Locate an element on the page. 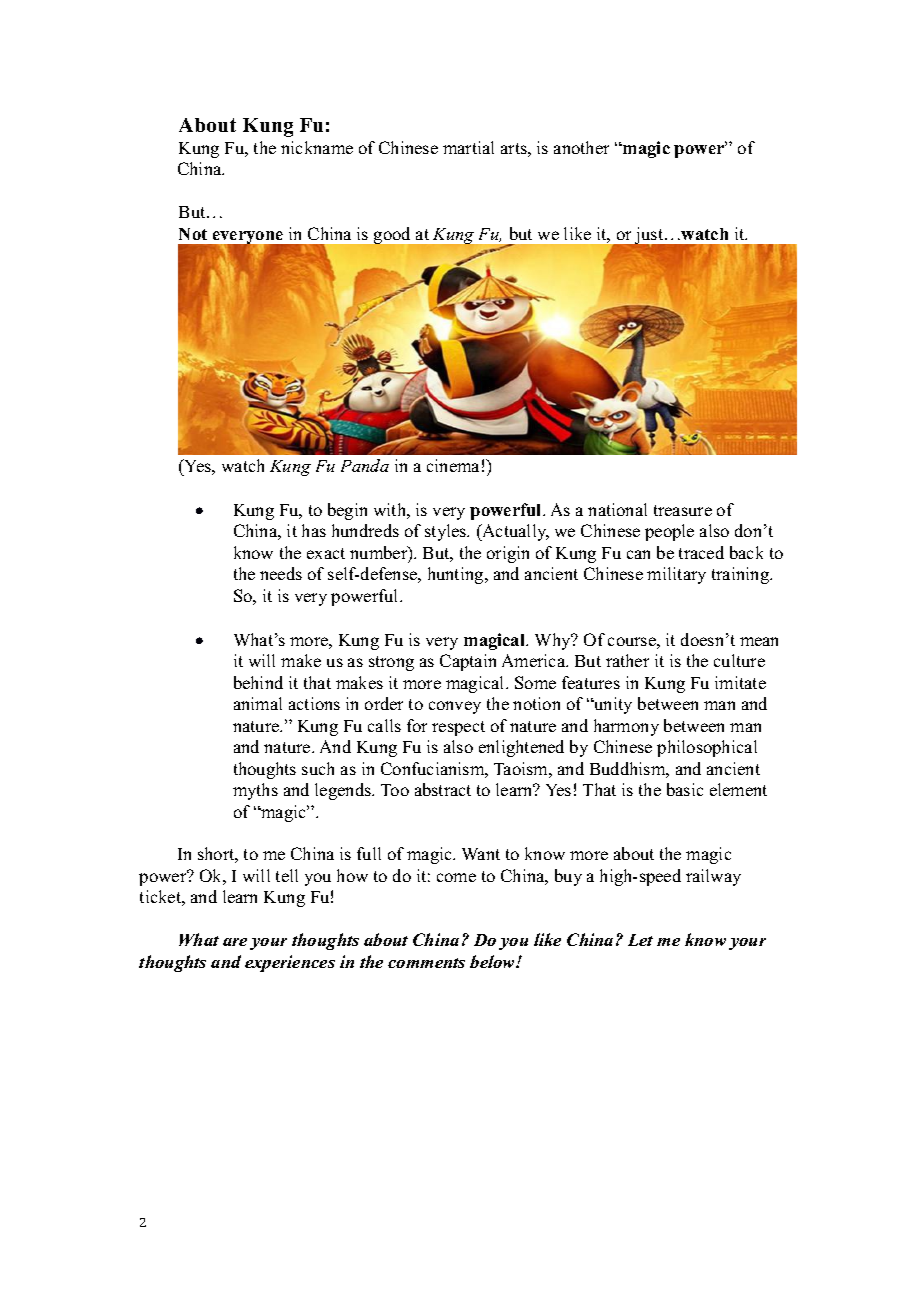 This document has height=1308, width=924. comments is located at coordinates (426, 963).
